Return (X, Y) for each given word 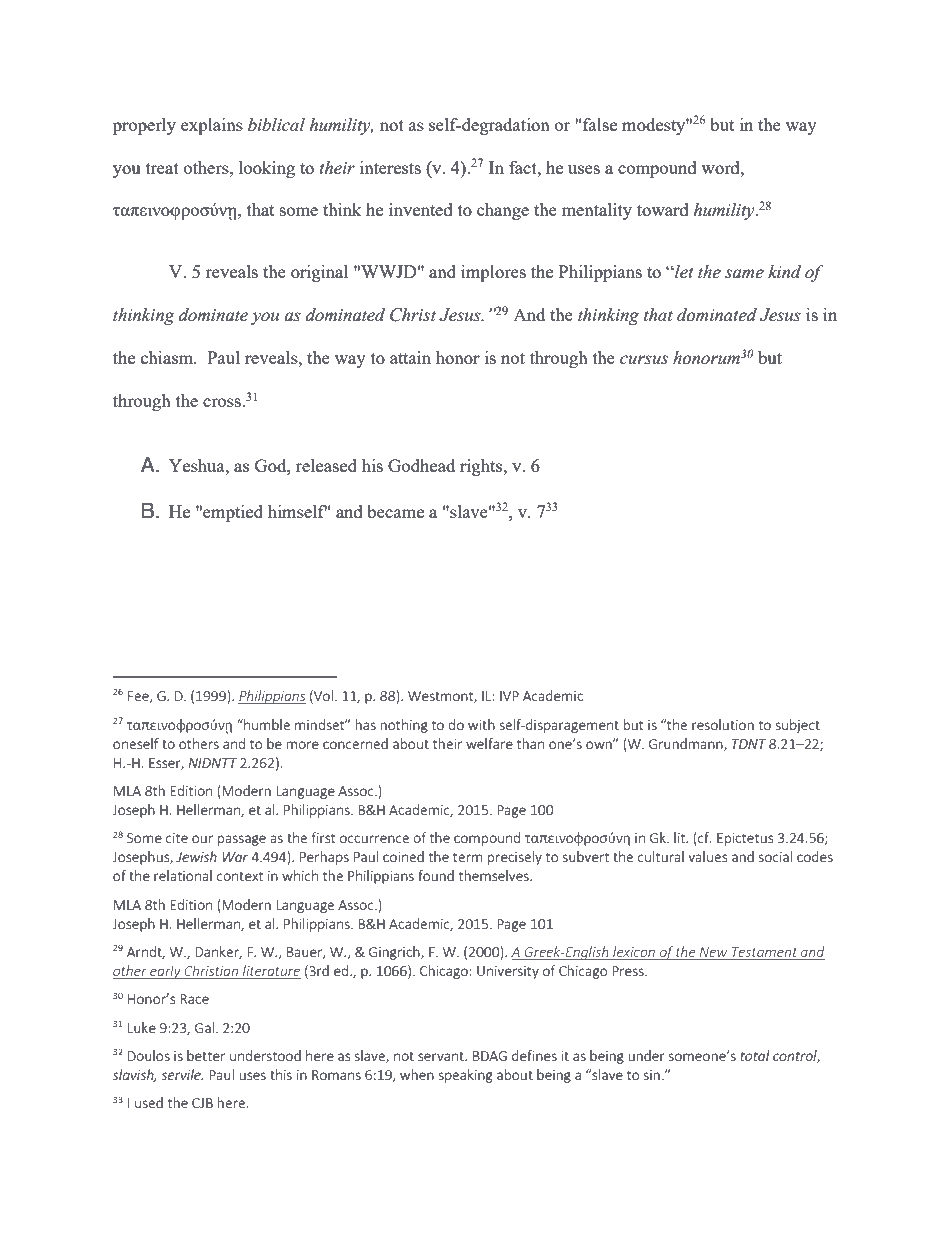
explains (212, 126)
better (206, 1055)
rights (482, 467)
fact (524, 167)
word (721, 167)
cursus (644, 360)
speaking (465, 1076)
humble (266, 724)
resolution (723, 724)
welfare (489, 743)
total (755, 1055)
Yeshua (198, 465)
